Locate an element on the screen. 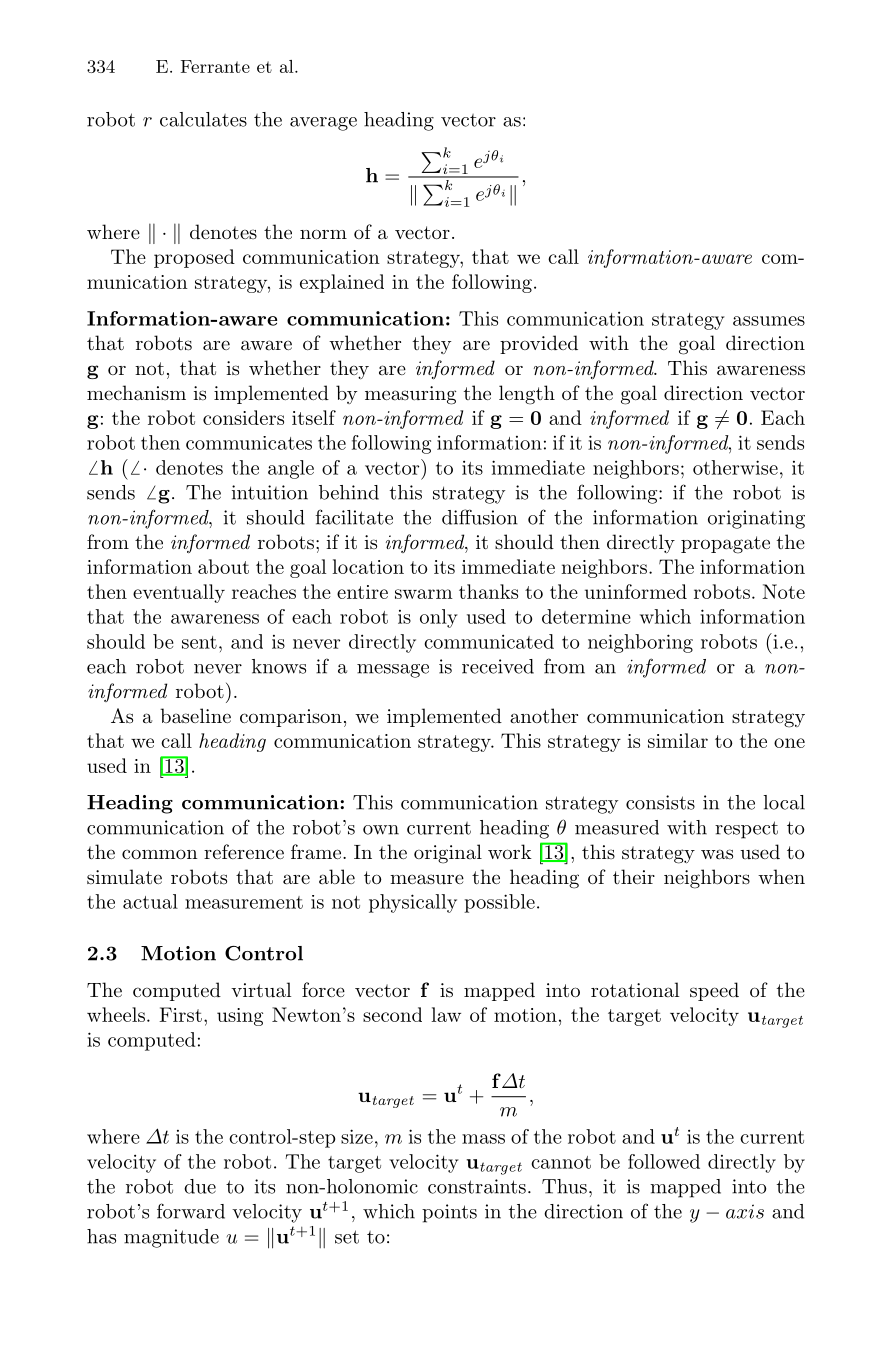 The height and width of the screenshot is (1372, 893). speed is located at coordinates (714, 991).
